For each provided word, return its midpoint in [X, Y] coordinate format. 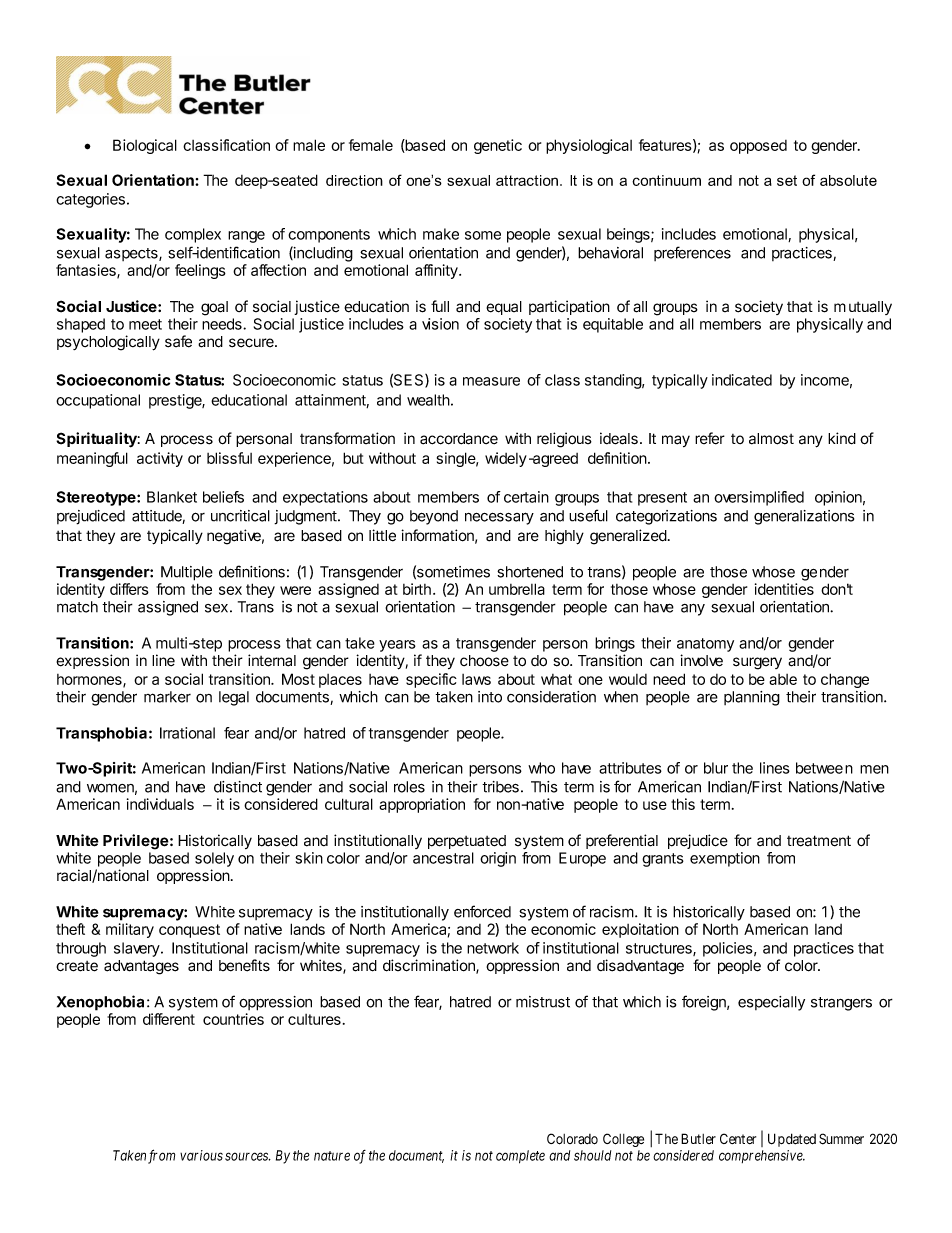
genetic [498, 146]
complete [520, 1157]
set [787, 180]
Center [738, 1138]
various [201, 1155]
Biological [145, 146]
